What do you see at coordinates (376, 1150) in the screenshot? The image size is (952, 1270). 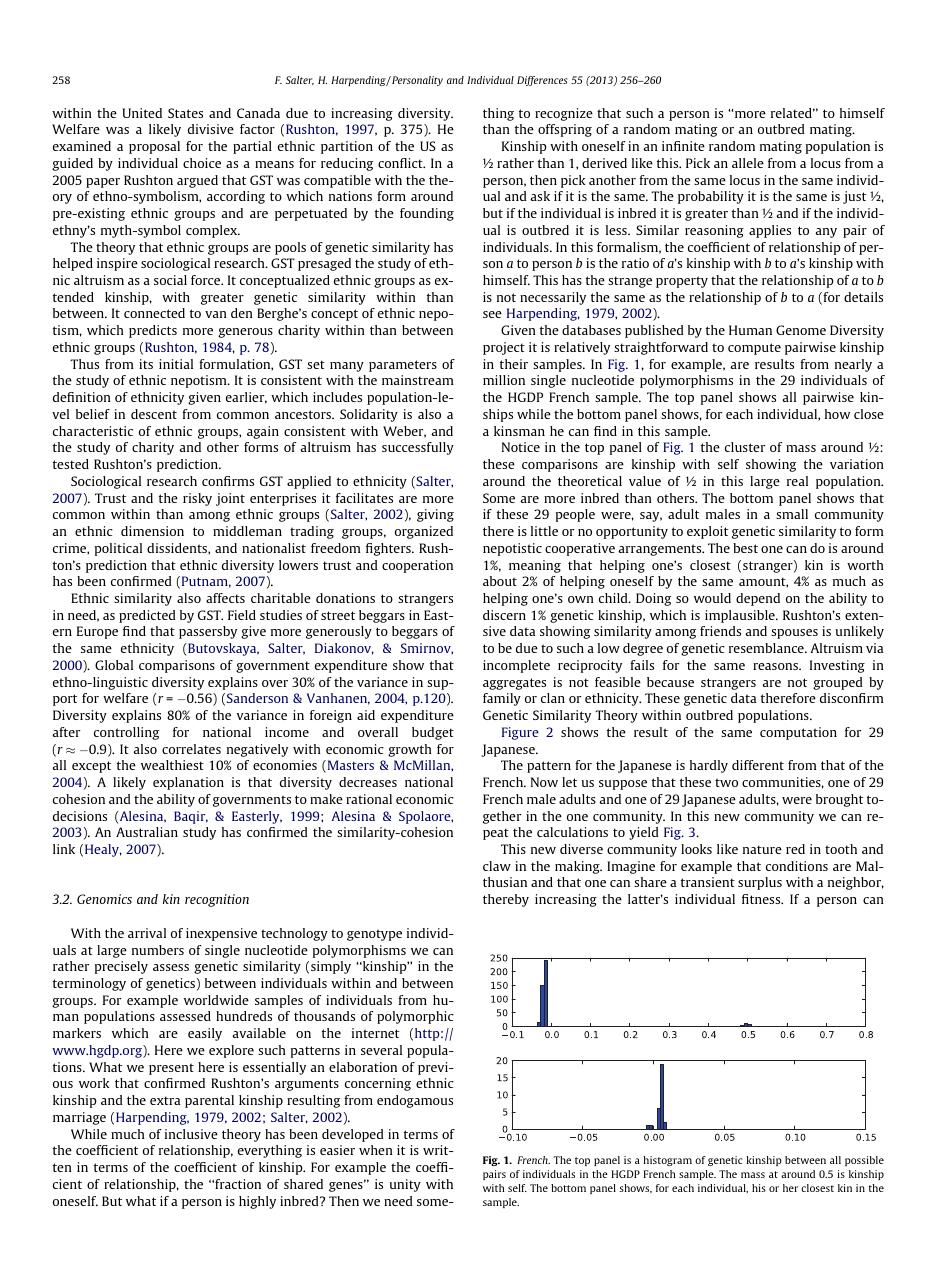 I see `when` at bounding box center [376, 1150].
